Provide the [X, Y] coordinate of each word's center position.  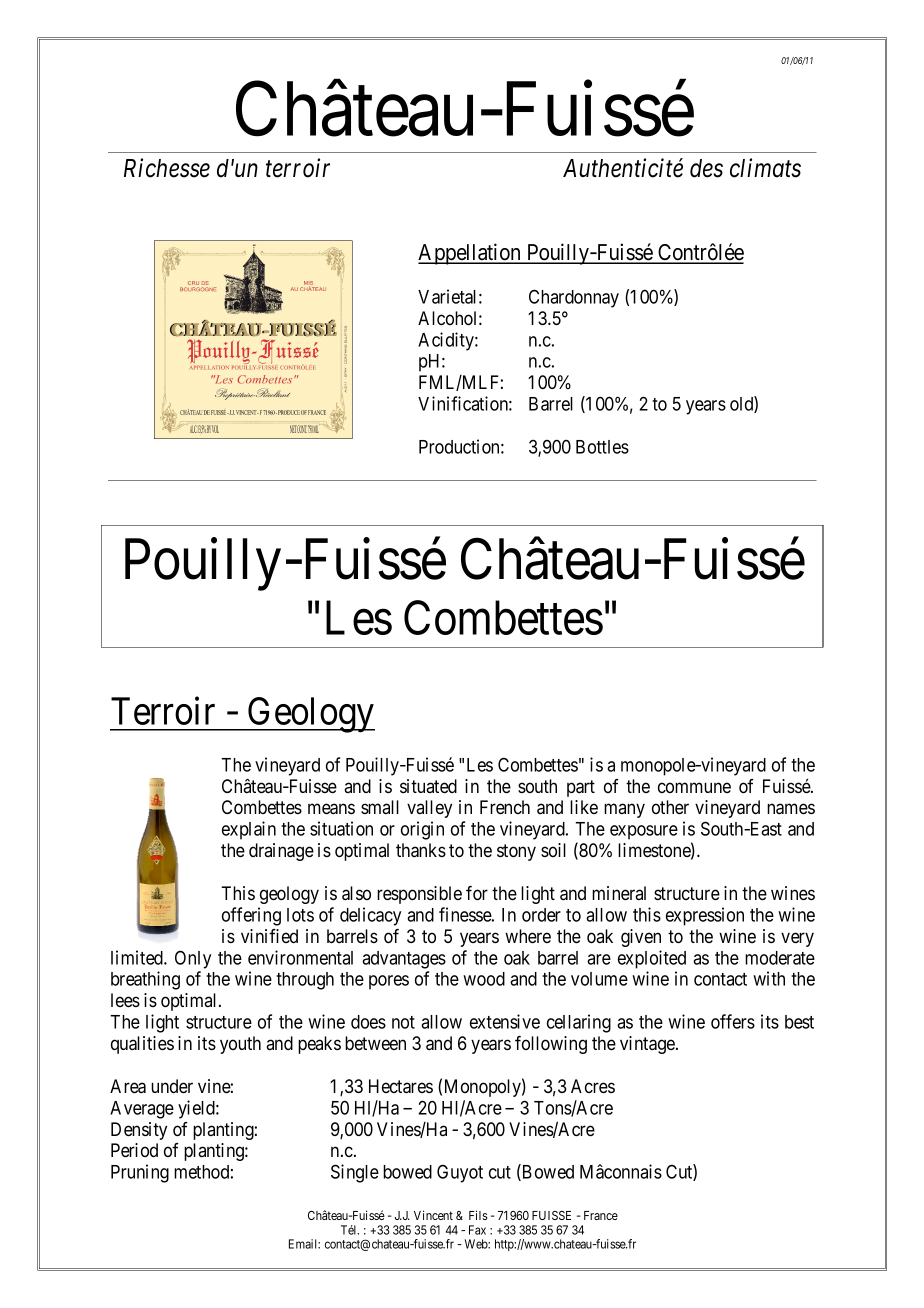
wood [484, 979]
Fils [478, 1215]
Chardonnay [574, 298]
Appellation [470, 254]
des [706, 168]
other [670, 807]
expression [705, 916]
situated [428, 786]
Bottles [602, 447]
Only [193, 959]
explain [249, 830]
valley [429, 809]
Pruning [140, 1173]
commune [694, 787]
